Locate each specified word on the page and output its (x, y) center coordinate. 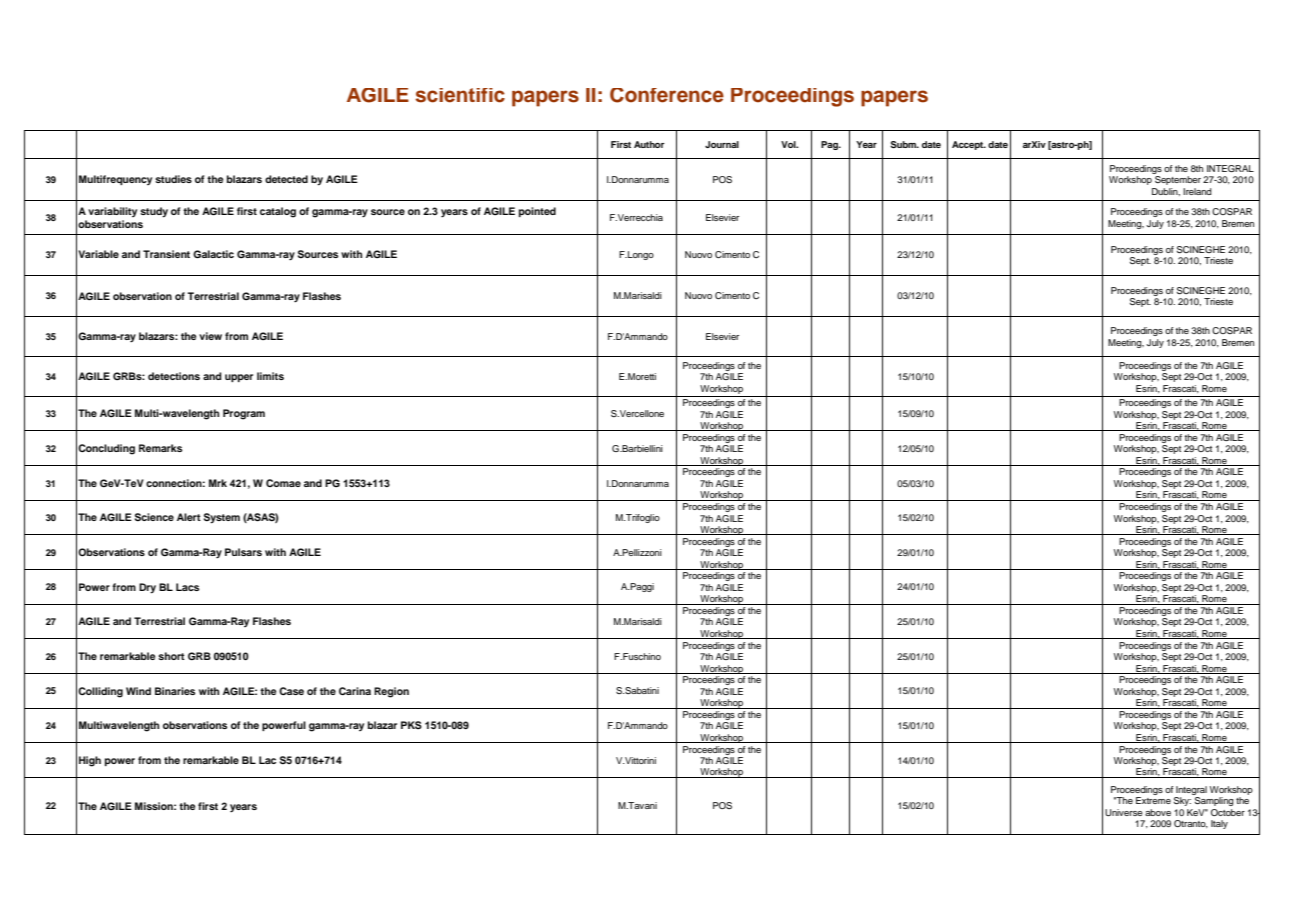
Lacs (187, 587)
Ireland (1197, 191)
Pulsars (243, 552)
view (210, 336)
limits (270, 376)
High (90, 761)
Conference (667, 95)
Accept (969, 145)
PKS (411, 725)
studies (173, 179)
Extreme (1153, 800)
